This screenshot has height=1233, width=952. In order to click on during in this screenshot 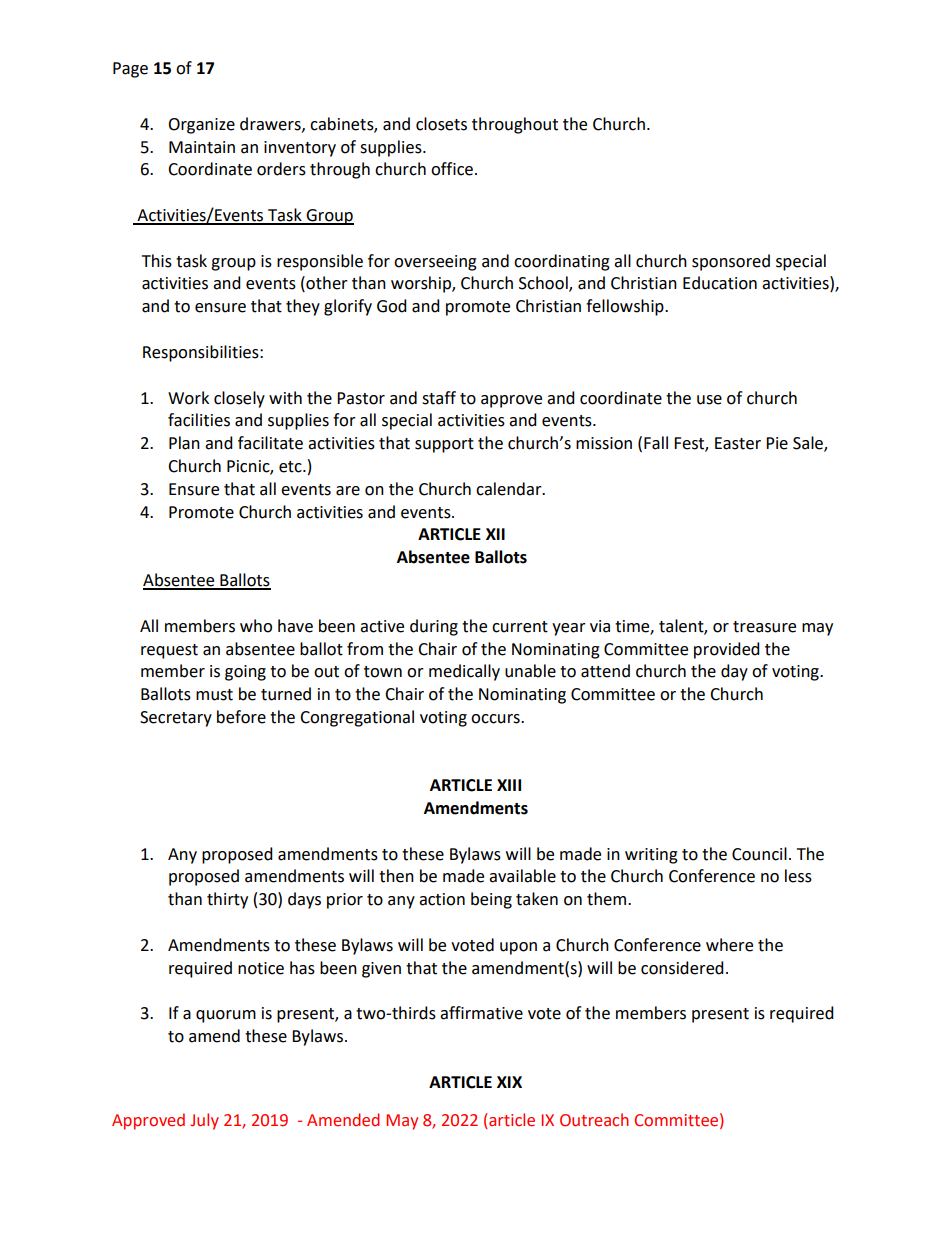, I will do `click(434, 627)`.
